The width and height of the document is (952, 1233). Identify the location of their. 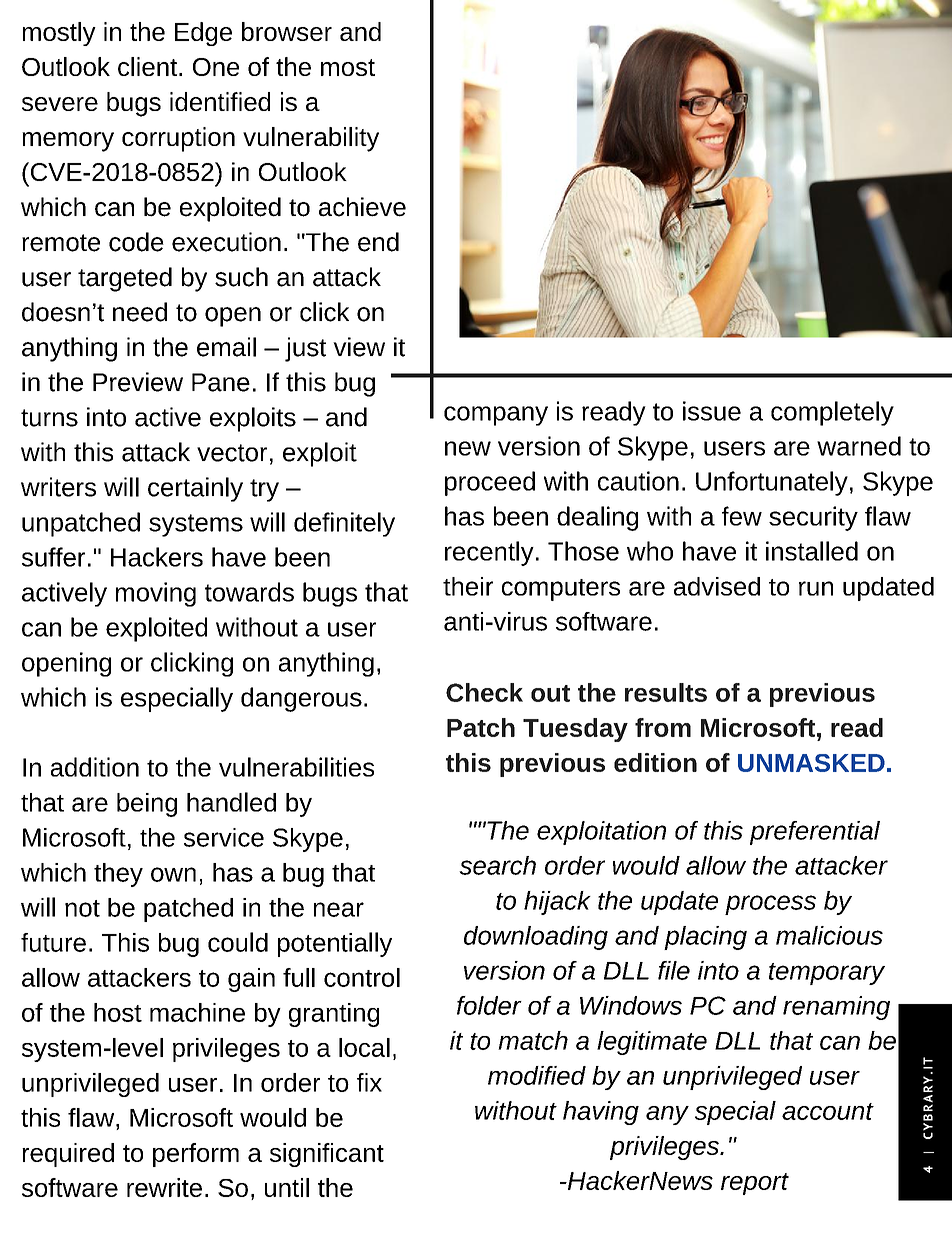
(468, 586).
